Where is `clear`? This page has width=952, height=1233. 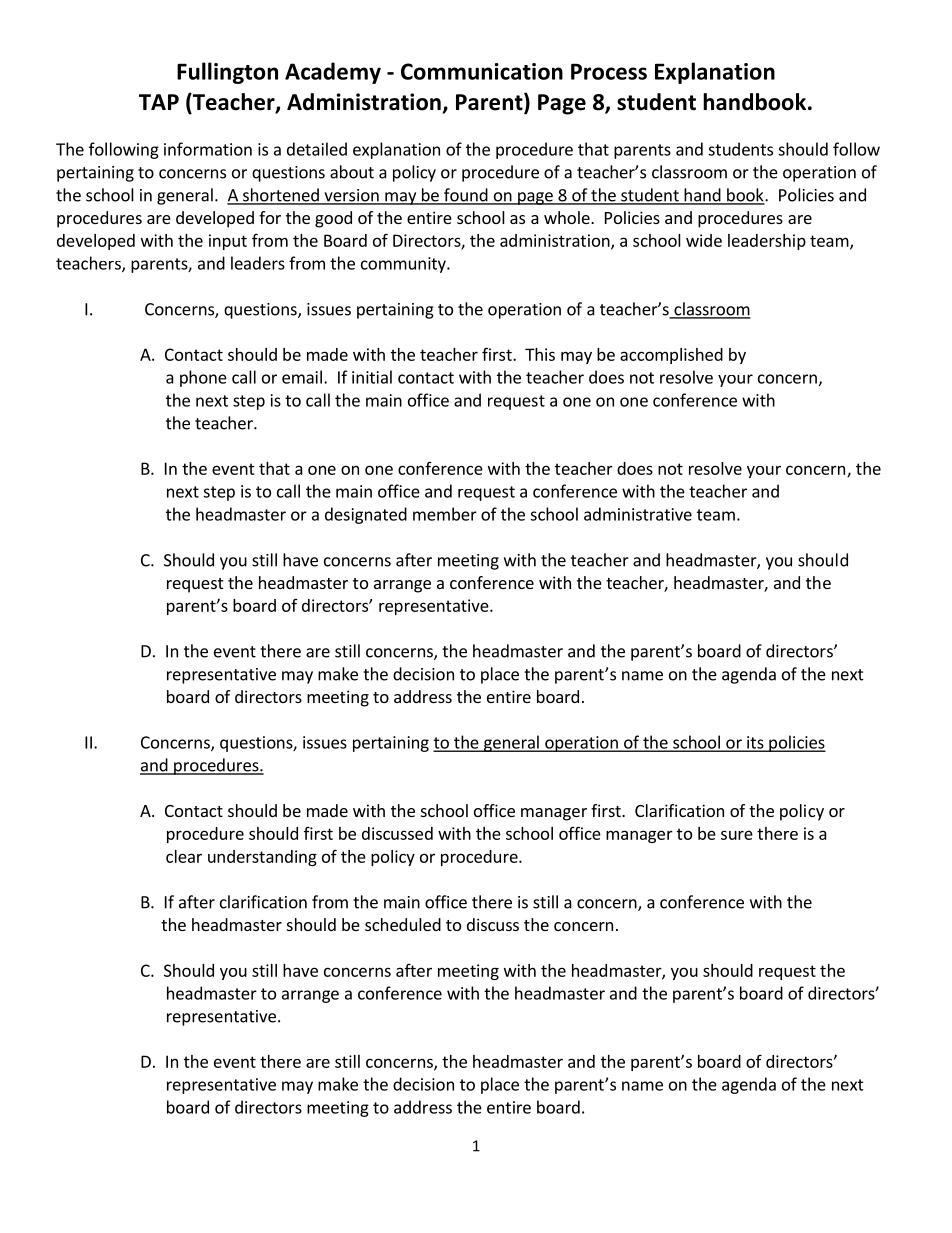 clear is located at coordinates (184, 856).
